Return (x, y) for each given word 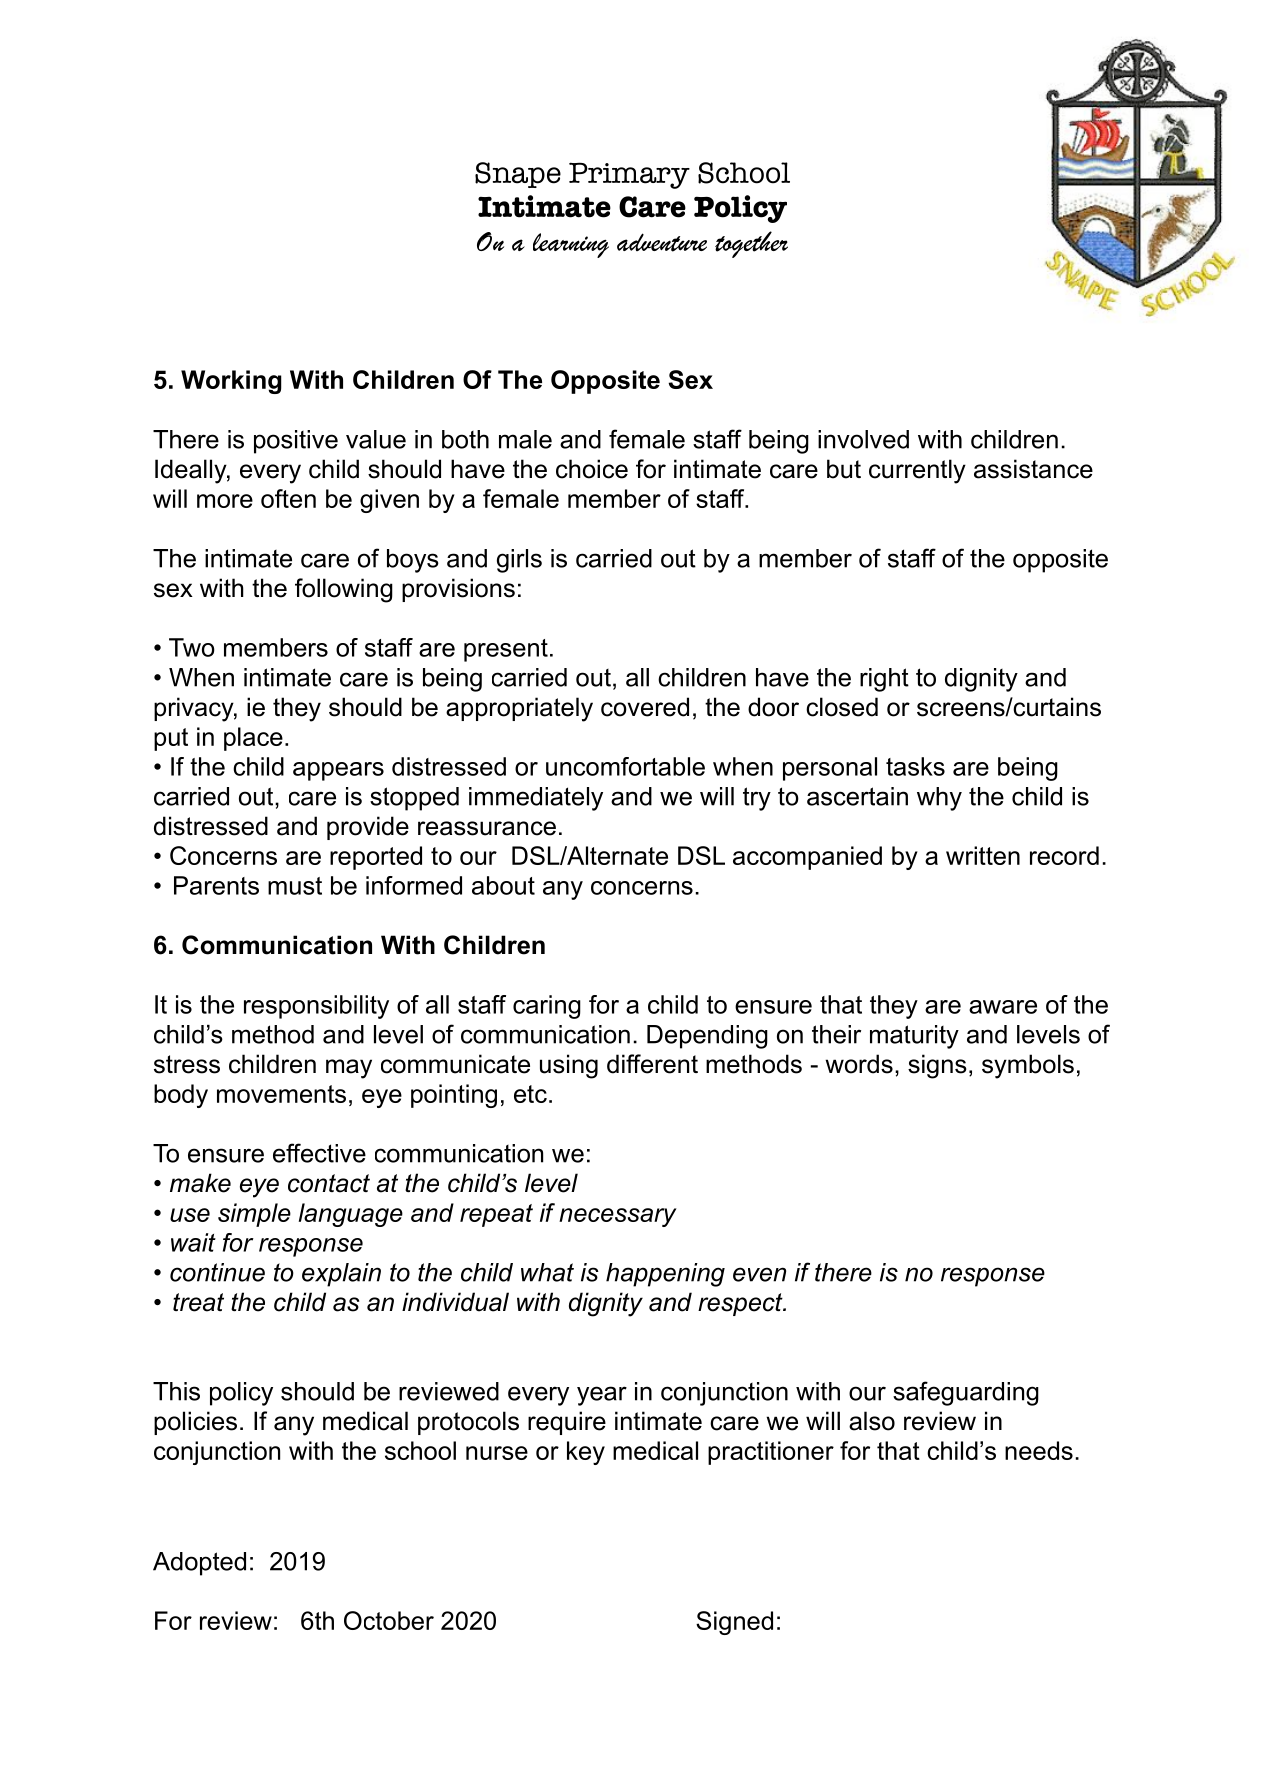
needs (1039, 1450)
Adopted (199, 1564)
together (751, 244)
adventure (662, 242)
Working (231, 382)
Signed (734, 1623)
